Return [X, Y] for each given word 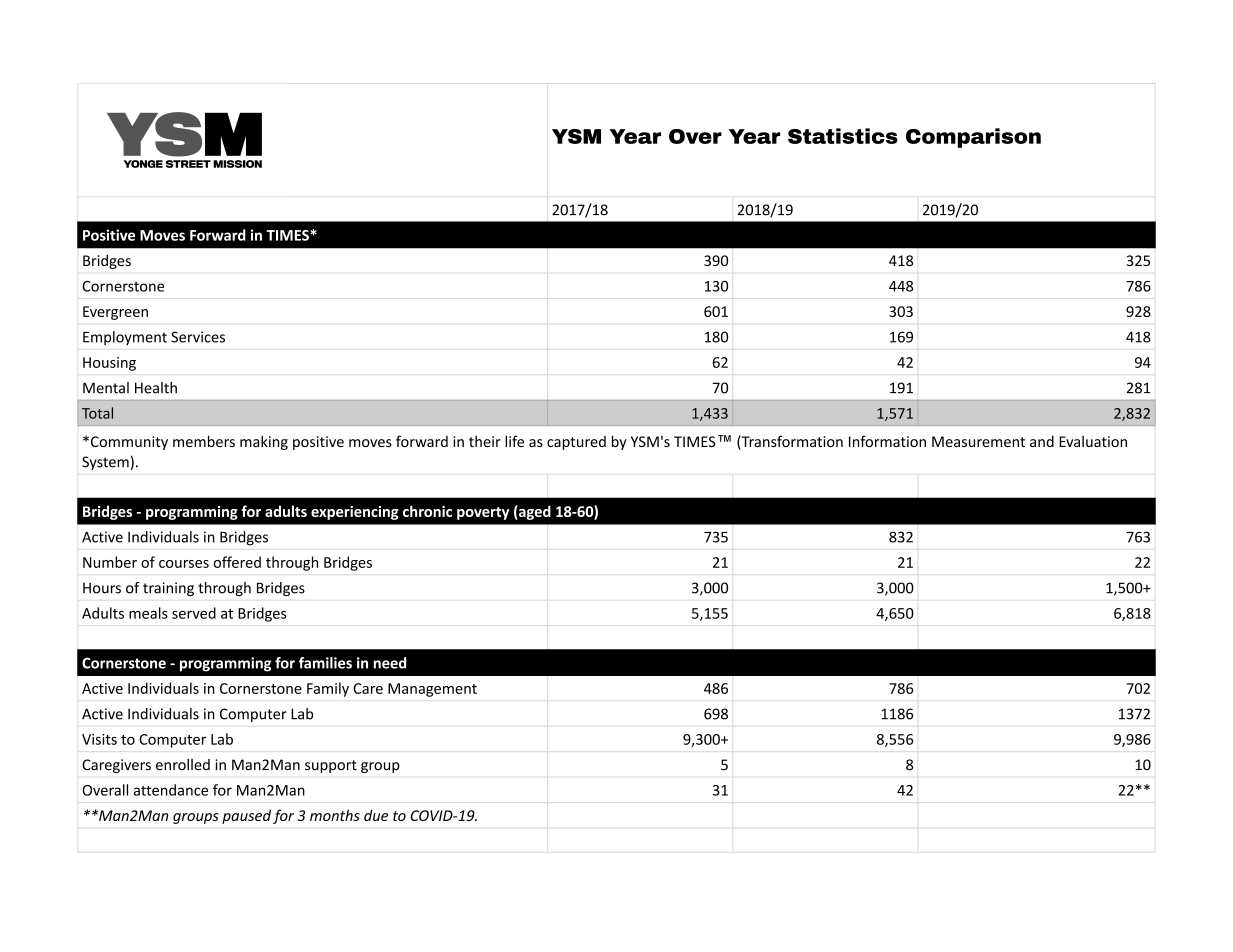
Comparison [973, 138]
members [204, 441]
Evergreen [115, 313]
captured [576, 443]
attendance [171, 790]
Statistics [843, 136]
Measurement [978, 441]
